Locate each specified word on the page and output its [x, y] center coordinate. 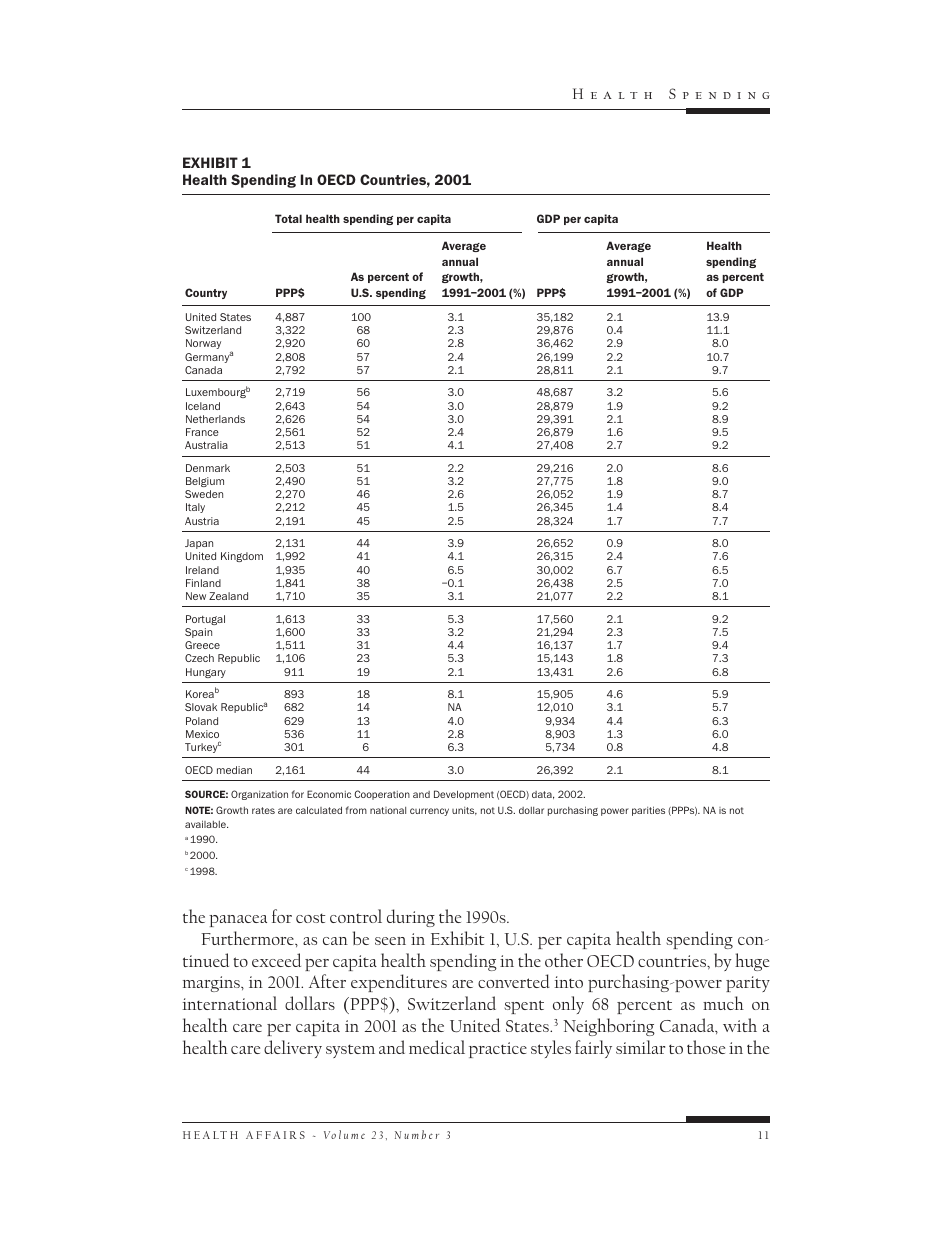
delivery [293, 1049]
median [234, 770]
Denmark [208, 468]
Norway [203, 344]
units [464, 811]
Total [288, 218]
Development [464, 795]
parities [648, 811]
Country [206, 293]
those [706, 1047]
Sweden [204, 494]
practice [498, 1050]
